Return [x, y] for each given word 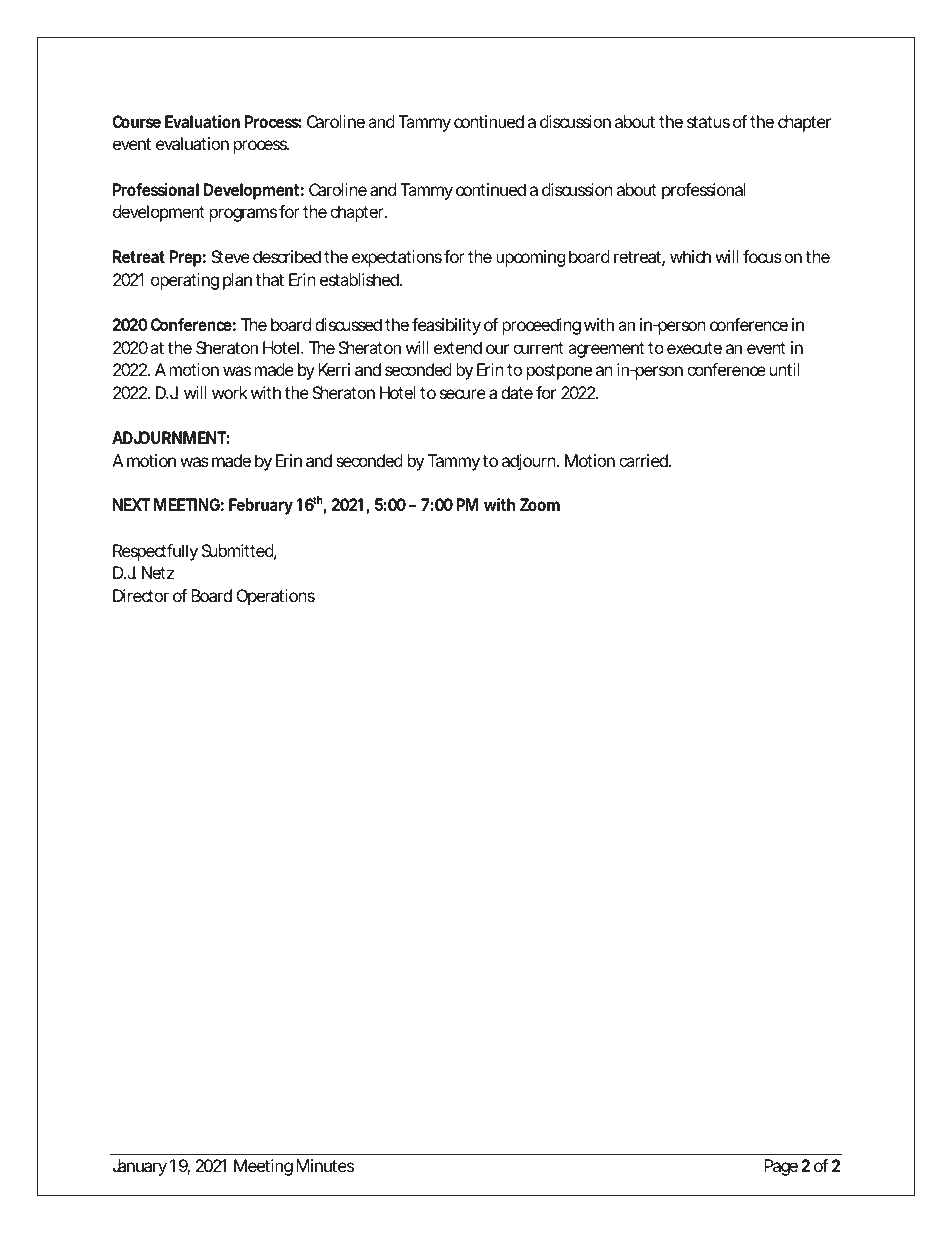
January [140, 1167]
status [708, 122]
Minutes [325, 1165]
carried [644, 460]
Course [136, 121]
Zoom [540, 504]
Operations [276, 597]
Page [781, 1167]
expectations [397, 258]
